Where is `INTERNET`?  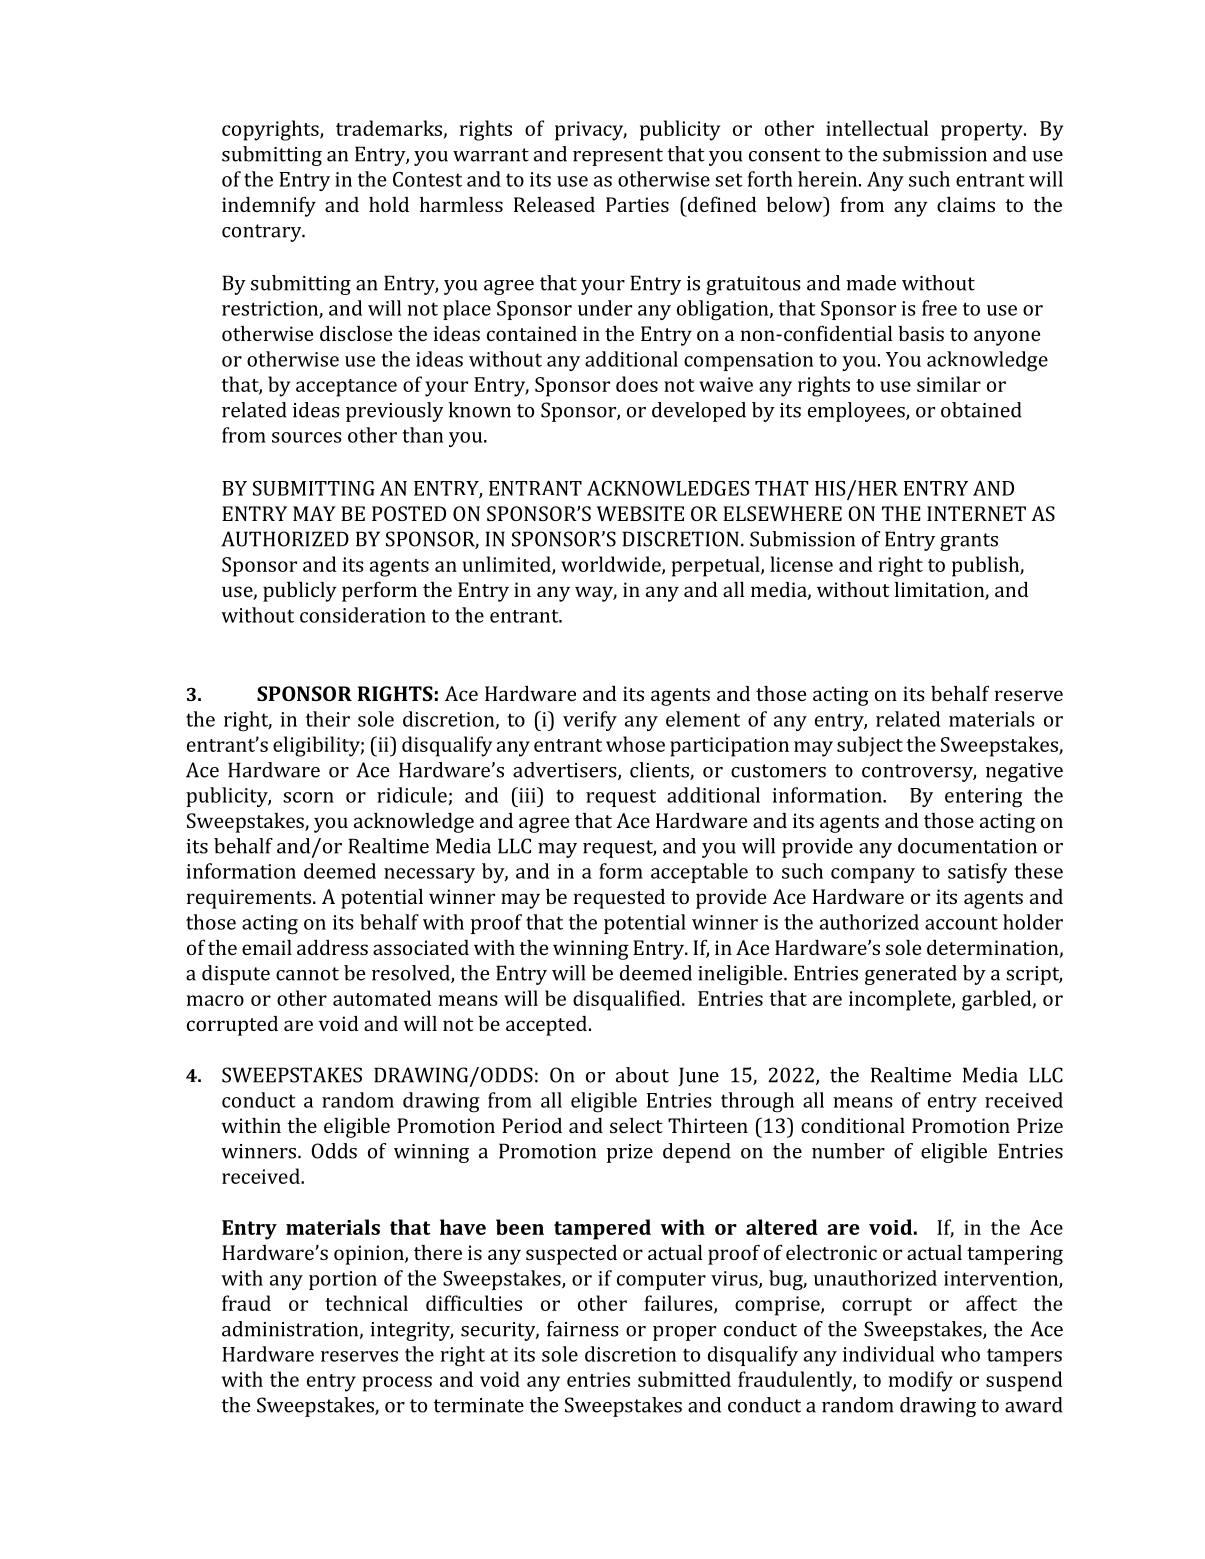
INTERNET is located at coordinates (976, 513).
